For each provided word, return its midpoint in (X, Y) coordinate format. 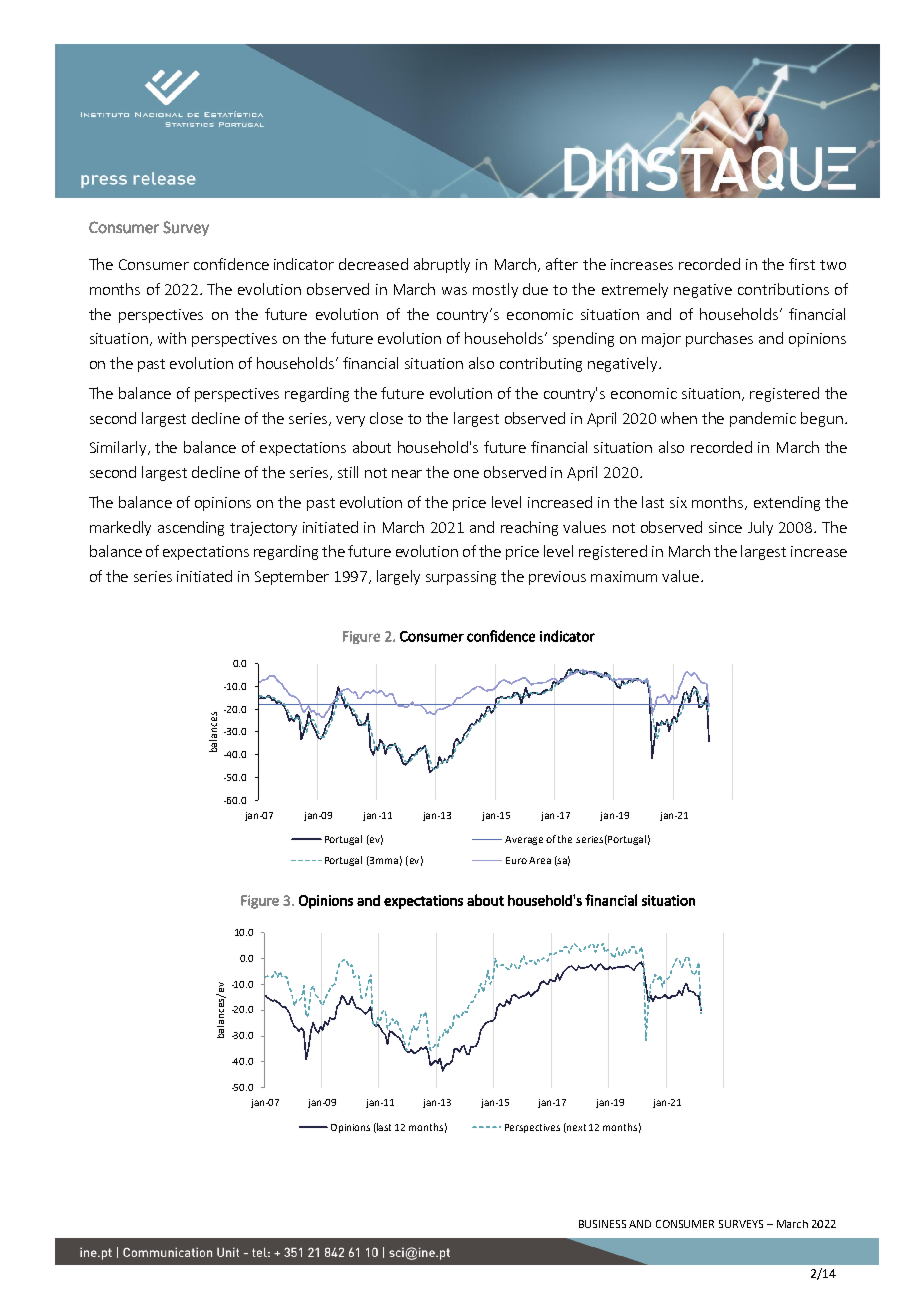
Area (540, 860)
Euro (516, 860)
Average (524, 840)
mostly (495, 290)
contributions (783, 289)
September (292, 577)
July (760, 528)
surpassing (461, 578)
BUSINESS (602, 1224)
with (172, 338)
